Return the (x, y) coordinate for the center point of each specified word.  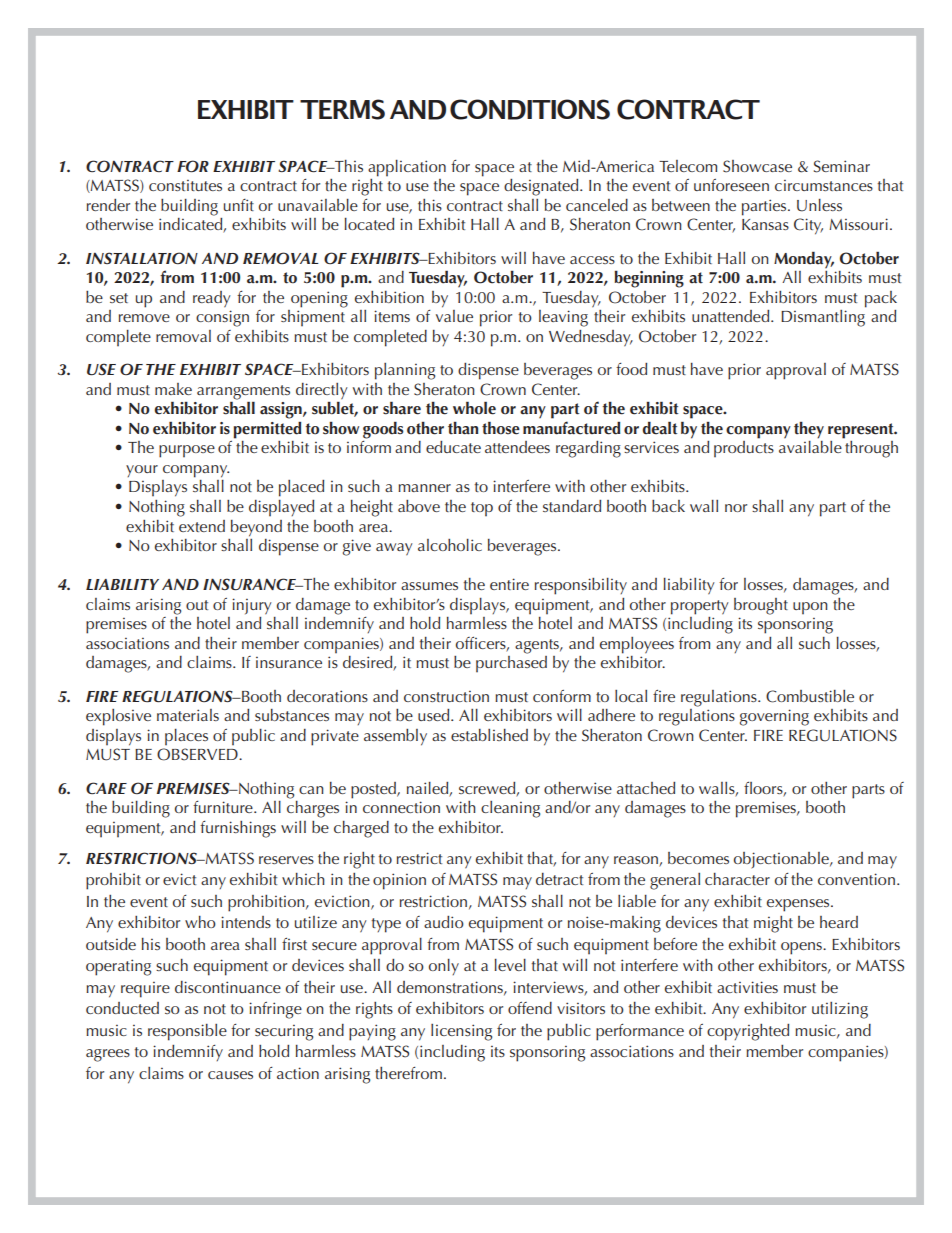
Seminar (842, 166)
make (173, 389)
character (737, 879)
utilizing (840, 1010)
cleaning (510, 809)
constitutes (185, 185)
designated (542, 187)
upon (810, 608)
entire (509, 584)
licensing (461, 1032)
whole (474, 408)
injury (252, 606)
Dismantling (823, 317)
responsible (187, 1032)
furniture (224, 807)
